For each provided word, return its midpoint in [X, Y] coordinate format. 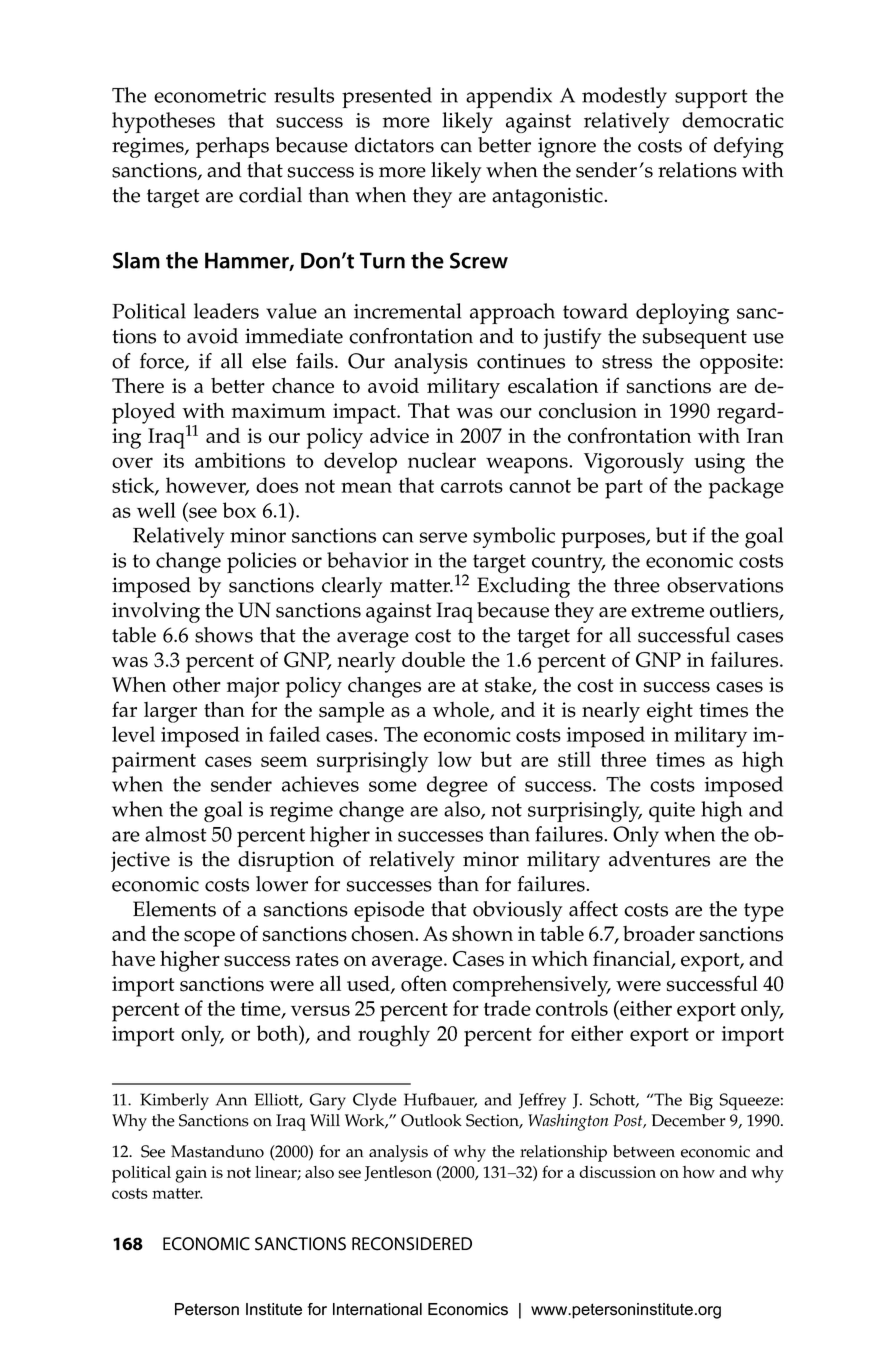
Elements [174, 909]
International [377, 1309]
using [719, 463]
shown [482, 934]
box [239, 510]
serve [443, 537]
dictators [394, 145]
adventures [659, 859]
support [711, 98]
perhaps [232, 147]
